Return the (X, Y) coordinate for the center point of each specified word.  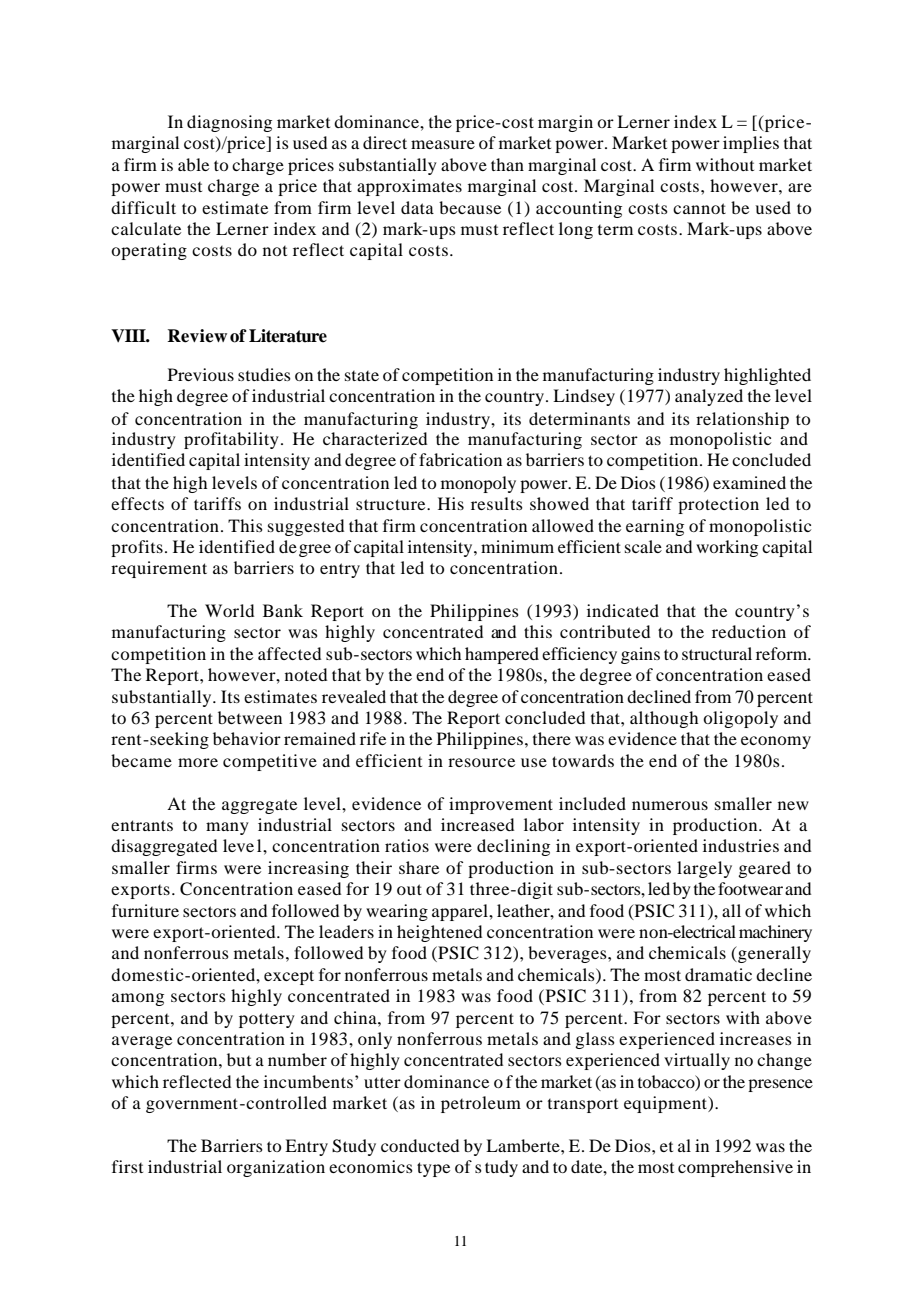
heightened (439, 933)
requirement (159, 569)
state (362, 376)
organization (276, 1168)
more (198, 762)
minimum (517, 546)
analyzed (709, 397)
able (193, 164)
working (727, 548)
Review (197, 336)
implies (751, 144)
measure (443, 144)
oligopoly (740, 719)
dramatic (718, 974)
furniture (145, 910)
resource (481, 762)
